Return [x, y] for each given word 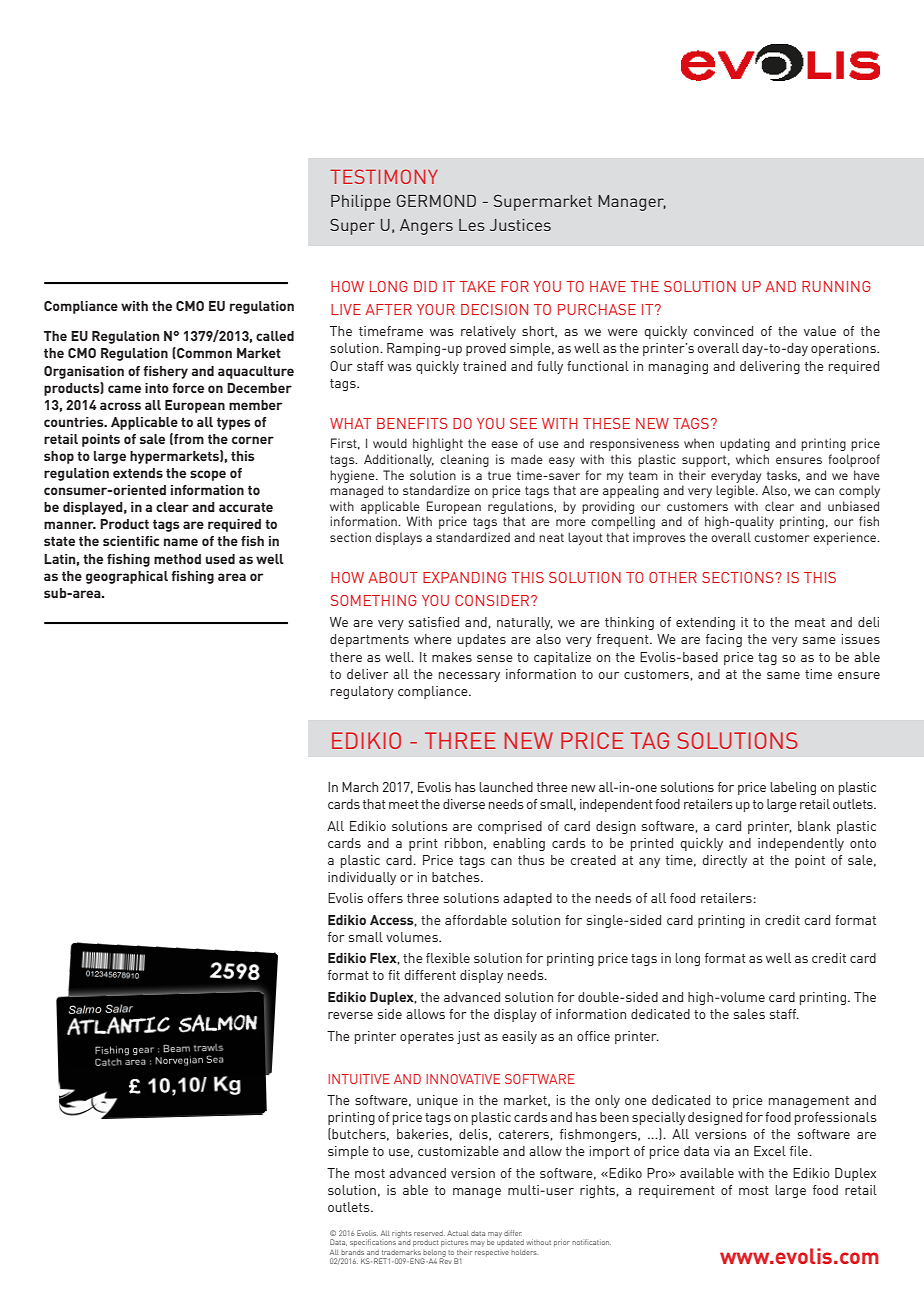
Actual [458, 1233]
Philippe [361, 203]
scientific [131, 541]
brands [352, 1252]
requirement [677, 1191]
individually [362, 878]
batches [457, 877]
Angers [426, 227]
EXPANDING [464, 577]
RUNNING [836, 286]
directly [724, 861]
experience [845, 538]
